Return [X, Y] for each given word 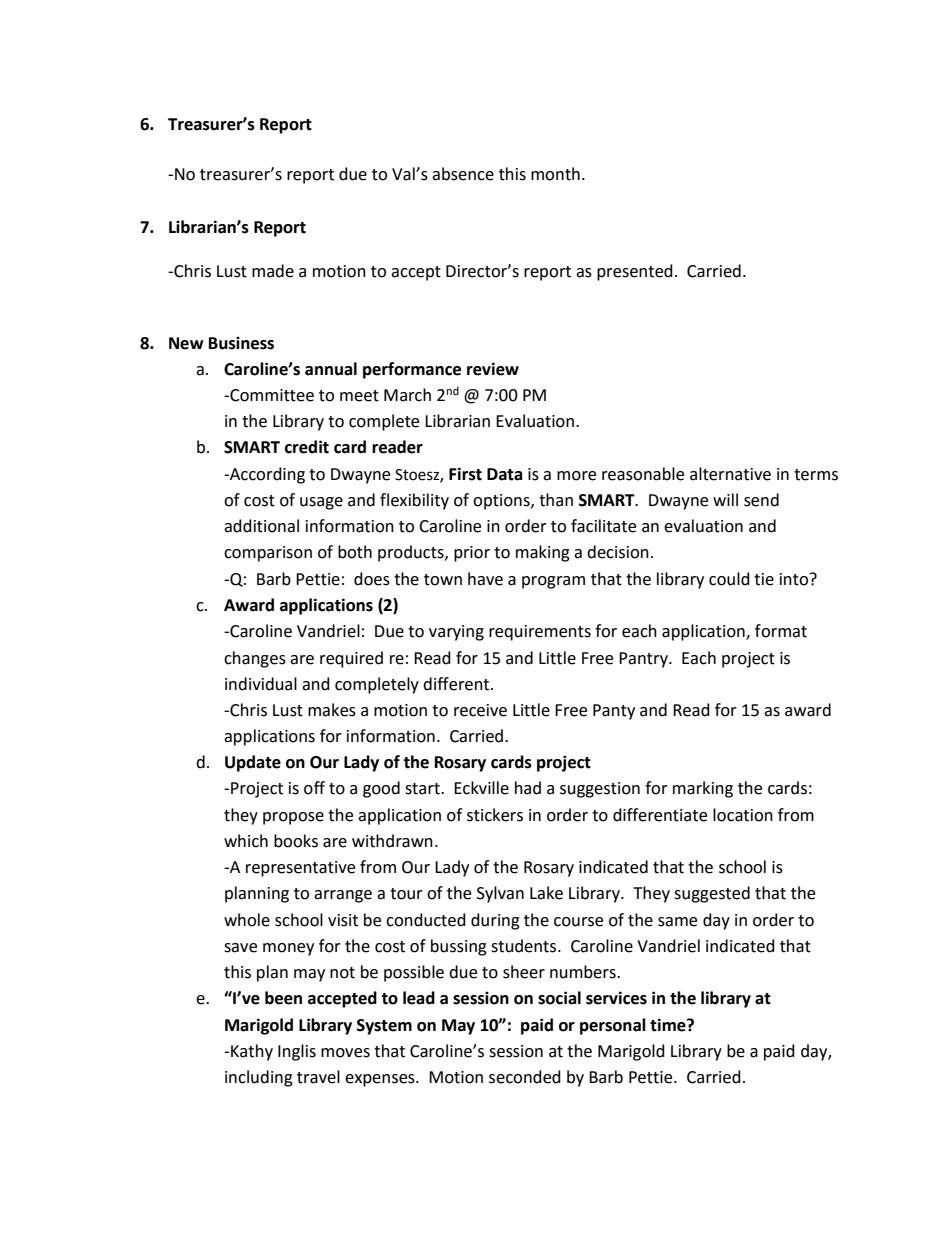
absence [463, 174]
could [729, 579]
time [669, 1025]
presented [635, 272]
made [273, 271]
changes [255, 659]
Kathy [252, 1052]
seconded [525, 1077]
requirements [540, 633]
